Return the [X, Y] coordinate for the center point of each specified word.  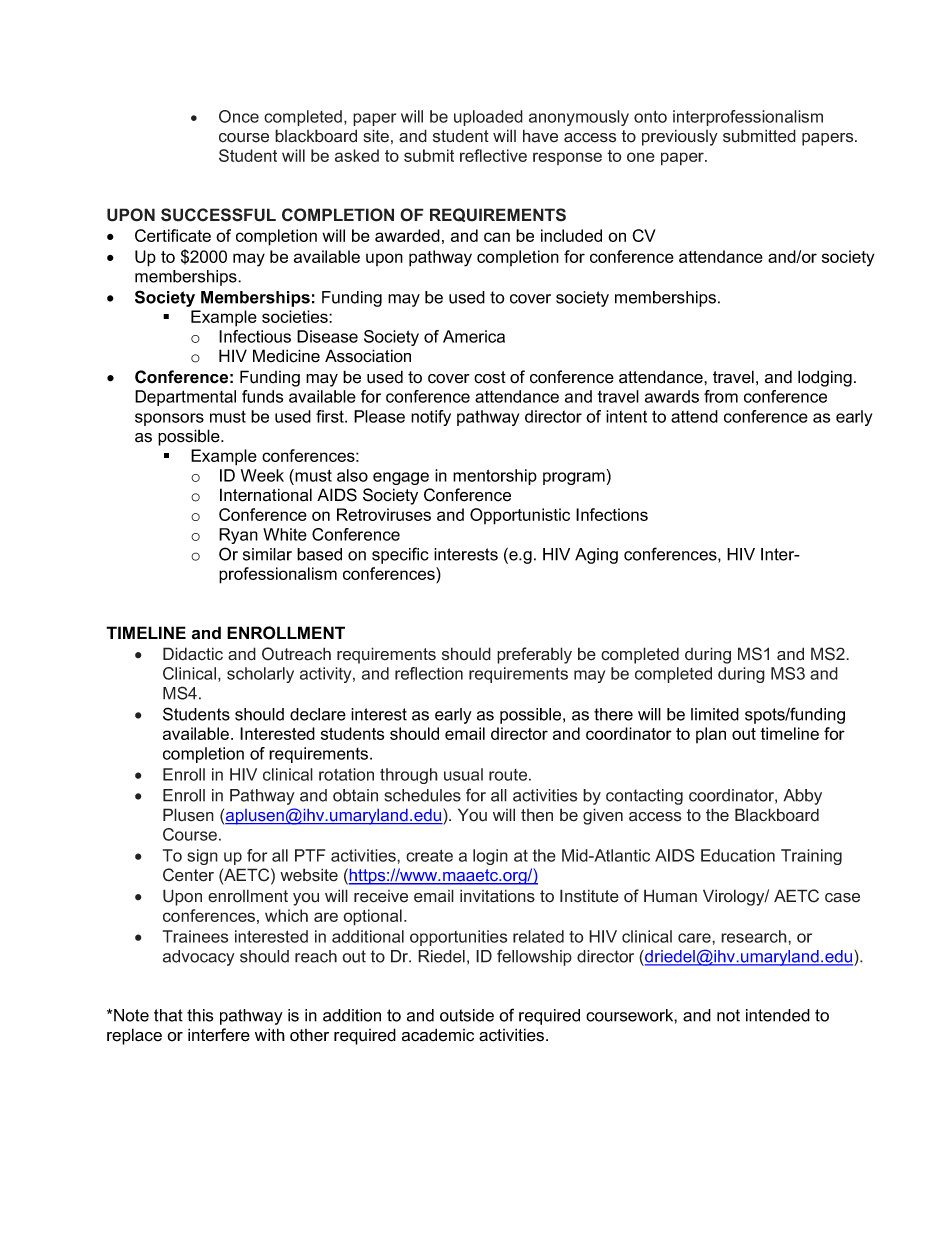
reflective [493, 155]
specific [400, 555]
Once [239, 116]
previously [680, 137]
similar [267, 554]
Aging [596, 556]
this [200, 1015]
